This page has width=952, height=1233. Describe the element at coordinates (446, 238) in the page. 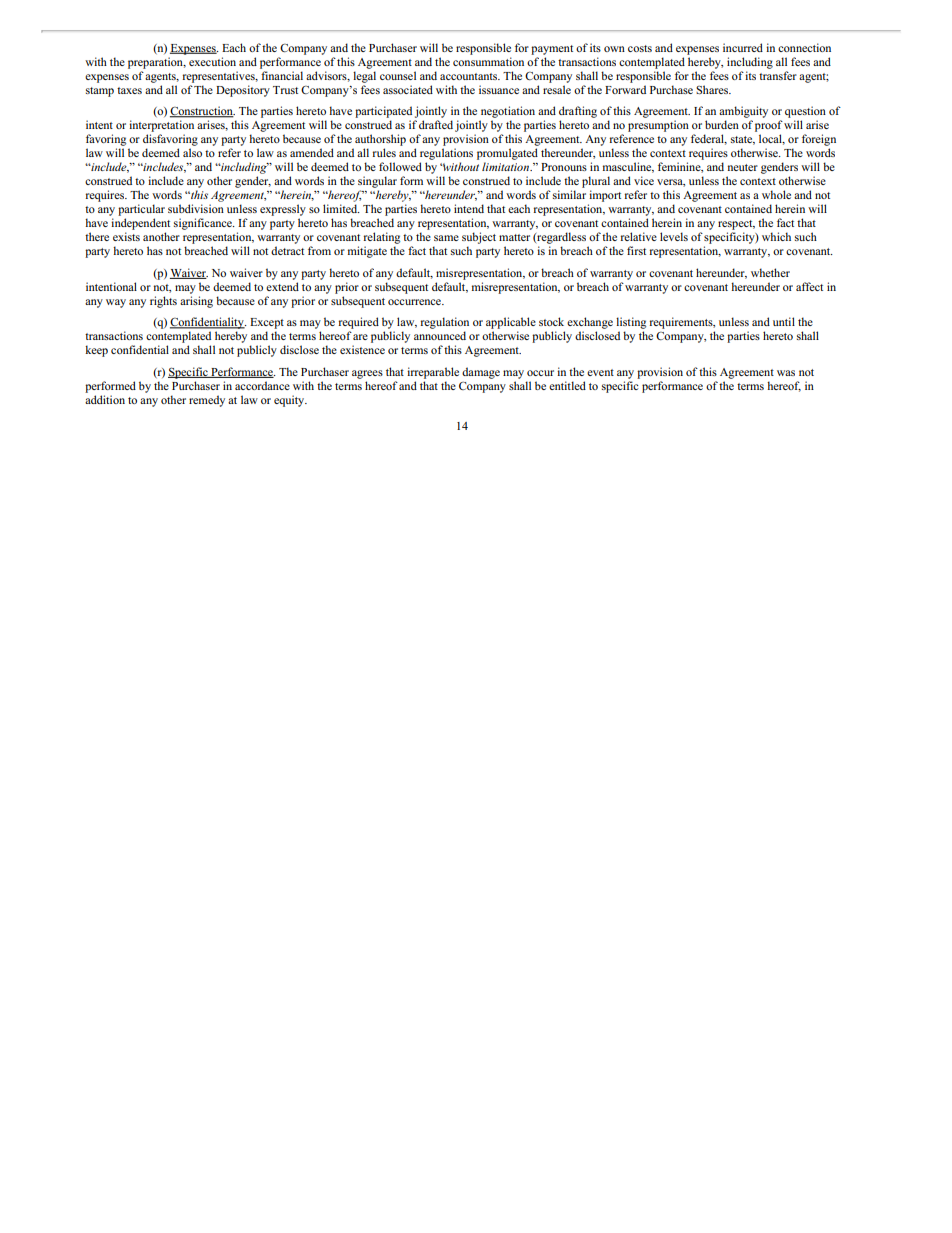

I see `same` at that location.
